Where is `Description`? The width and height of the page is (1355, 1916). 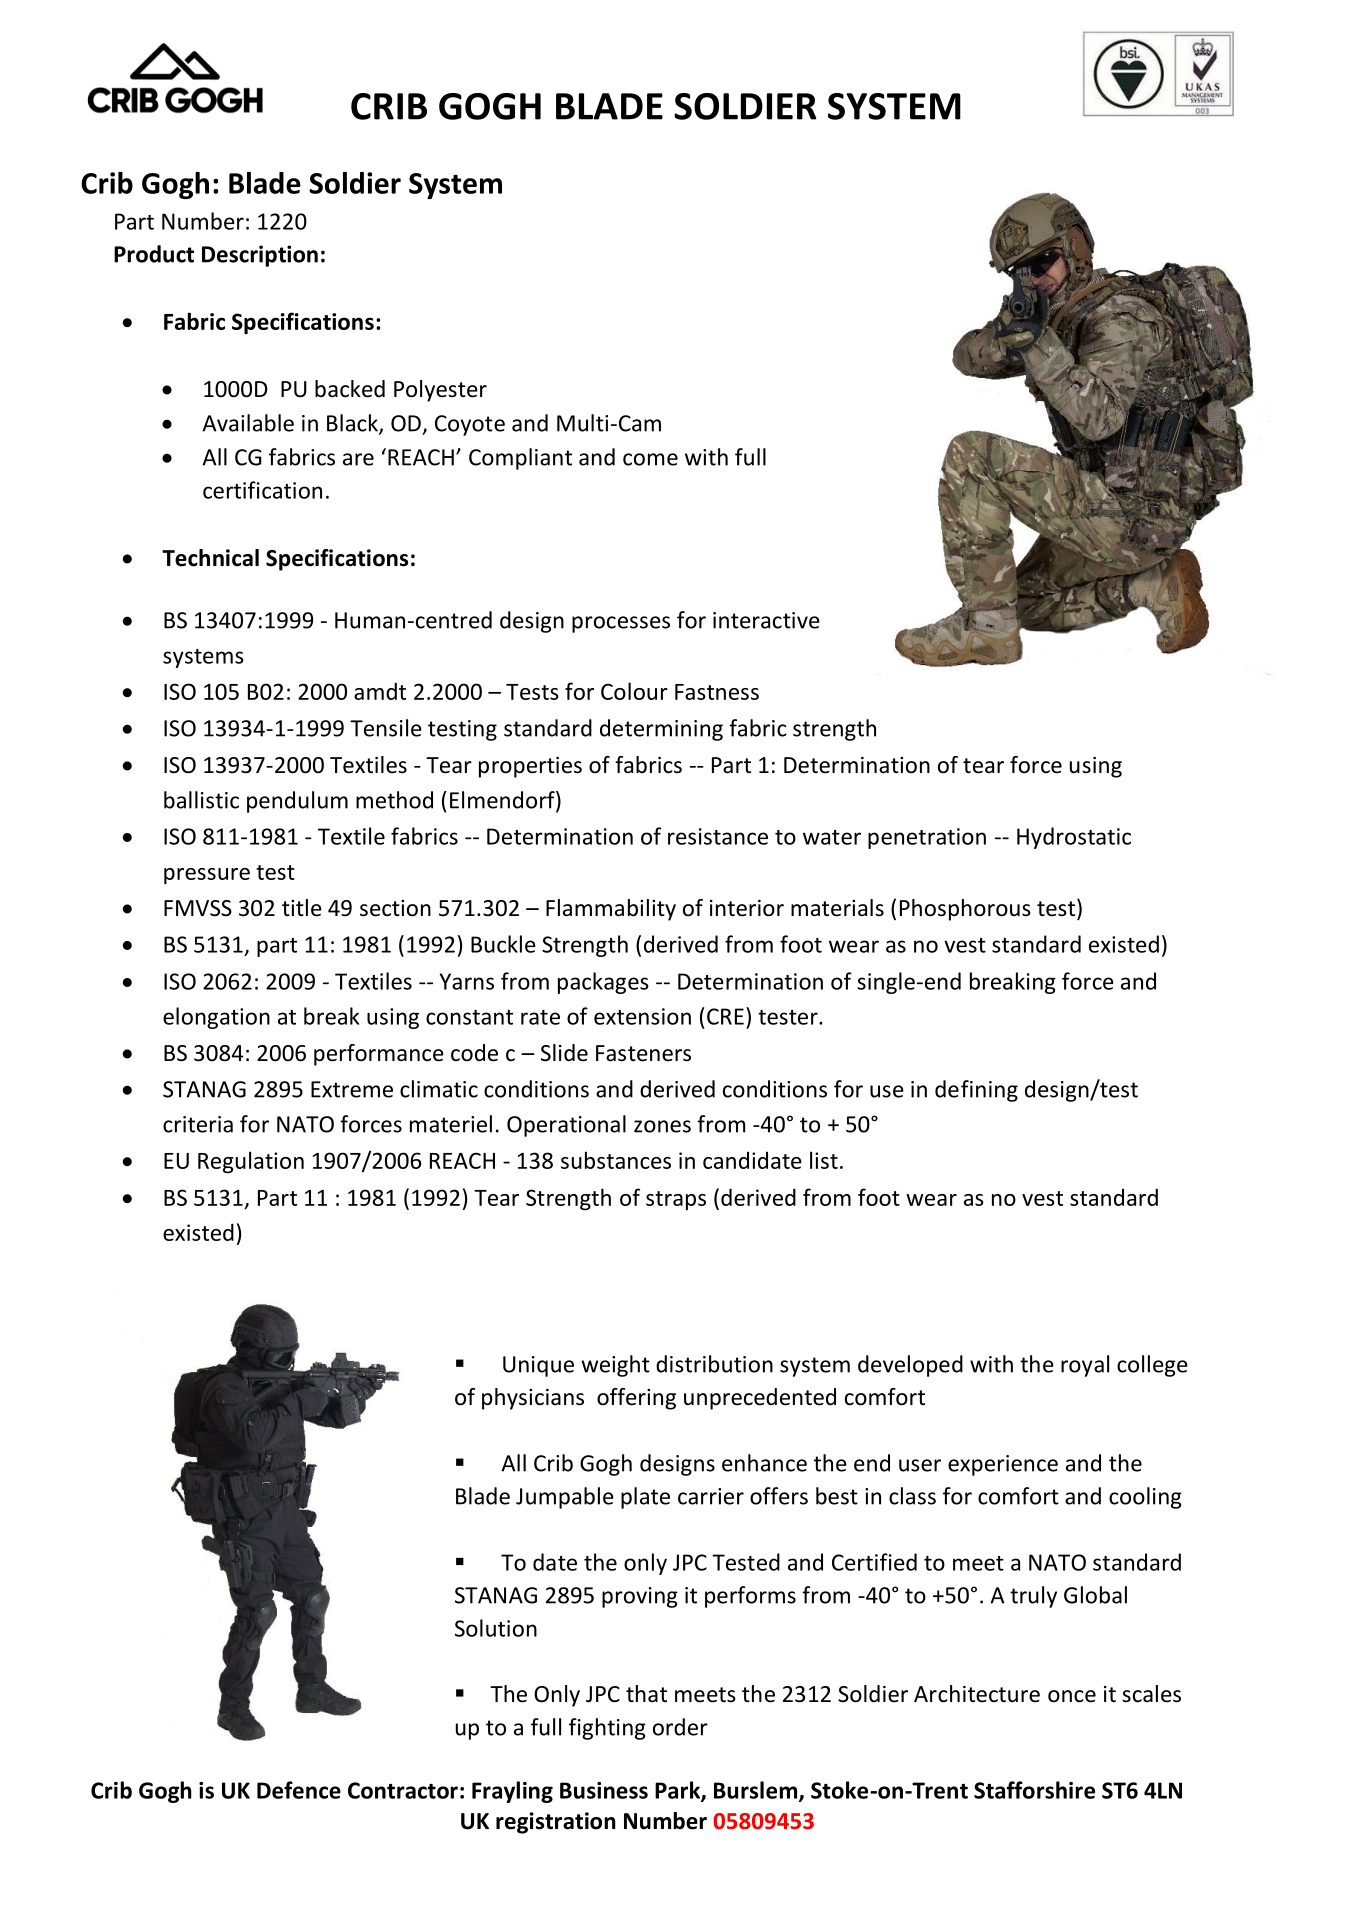
Description is located at coordinates (260, 256).
